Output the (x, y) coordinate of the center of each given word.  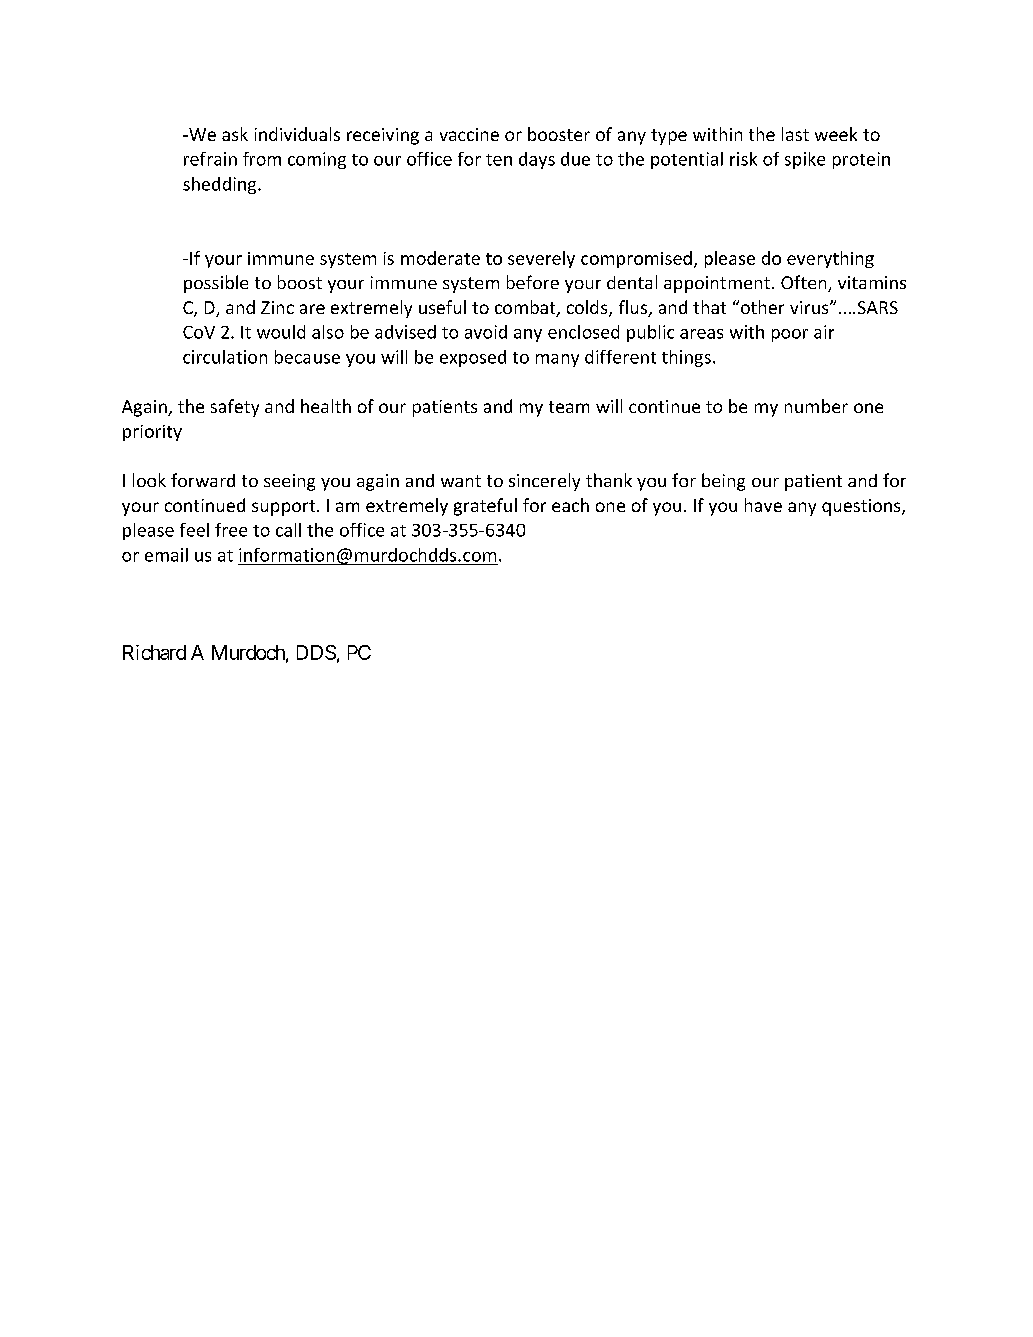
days (537, 160)
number (816, 406)
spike (805, 160)
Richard (154, 652)
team (569, 407)
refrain (210, 159)
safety (235, 408)
